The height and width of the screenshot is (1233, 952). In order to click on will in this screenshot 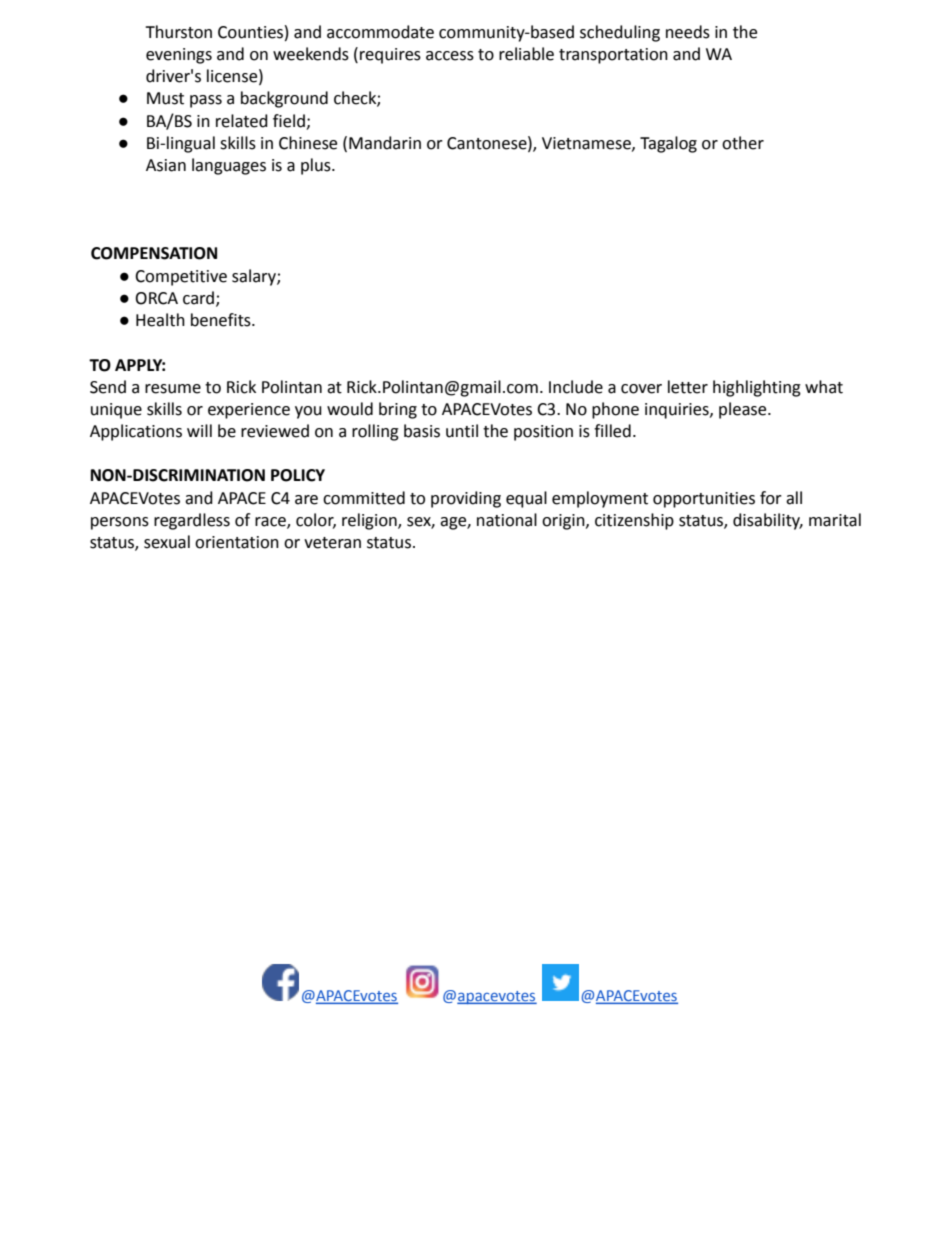, I will do `click(199, 430)`.
